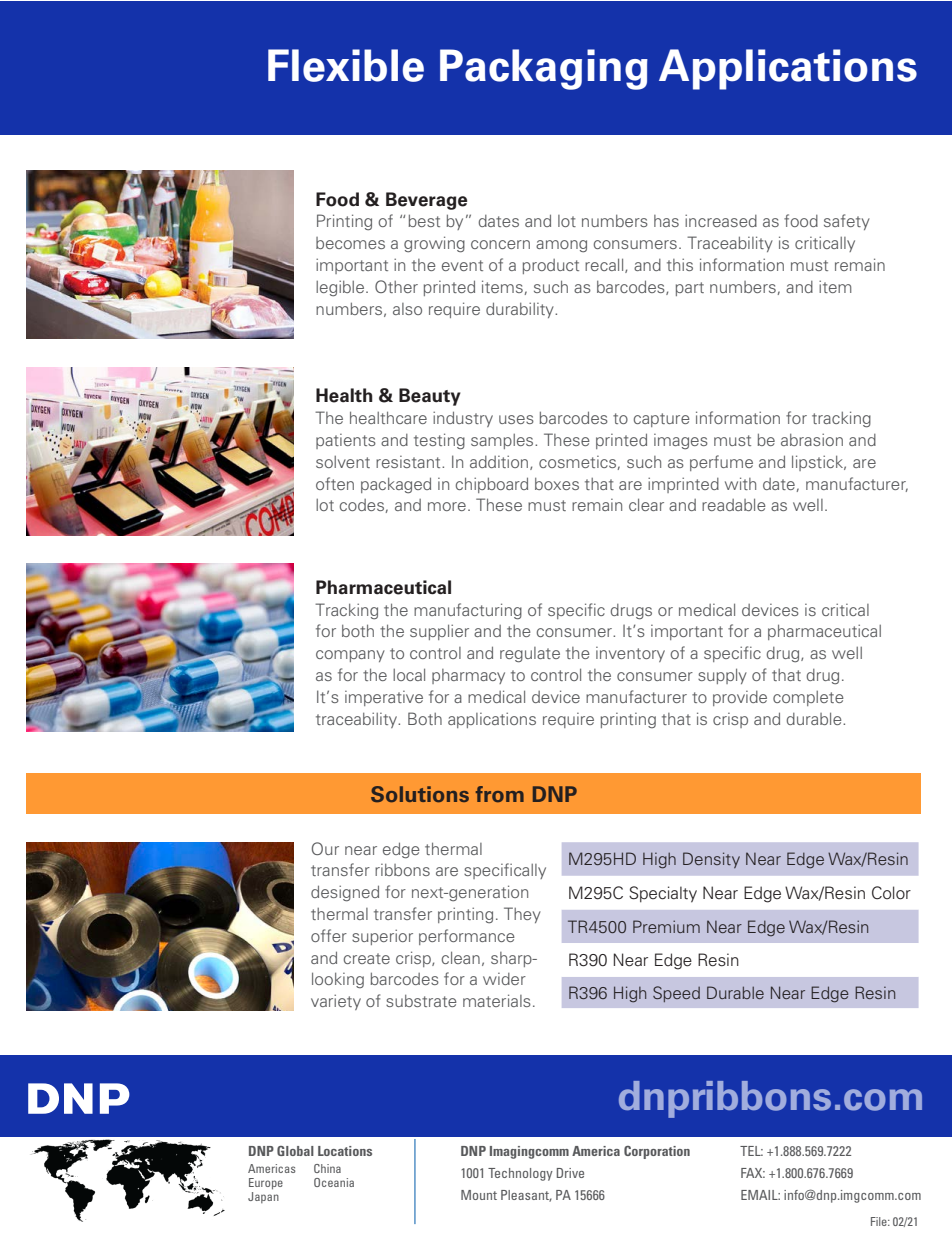  I want to click on materials, so click(497, 1000).
